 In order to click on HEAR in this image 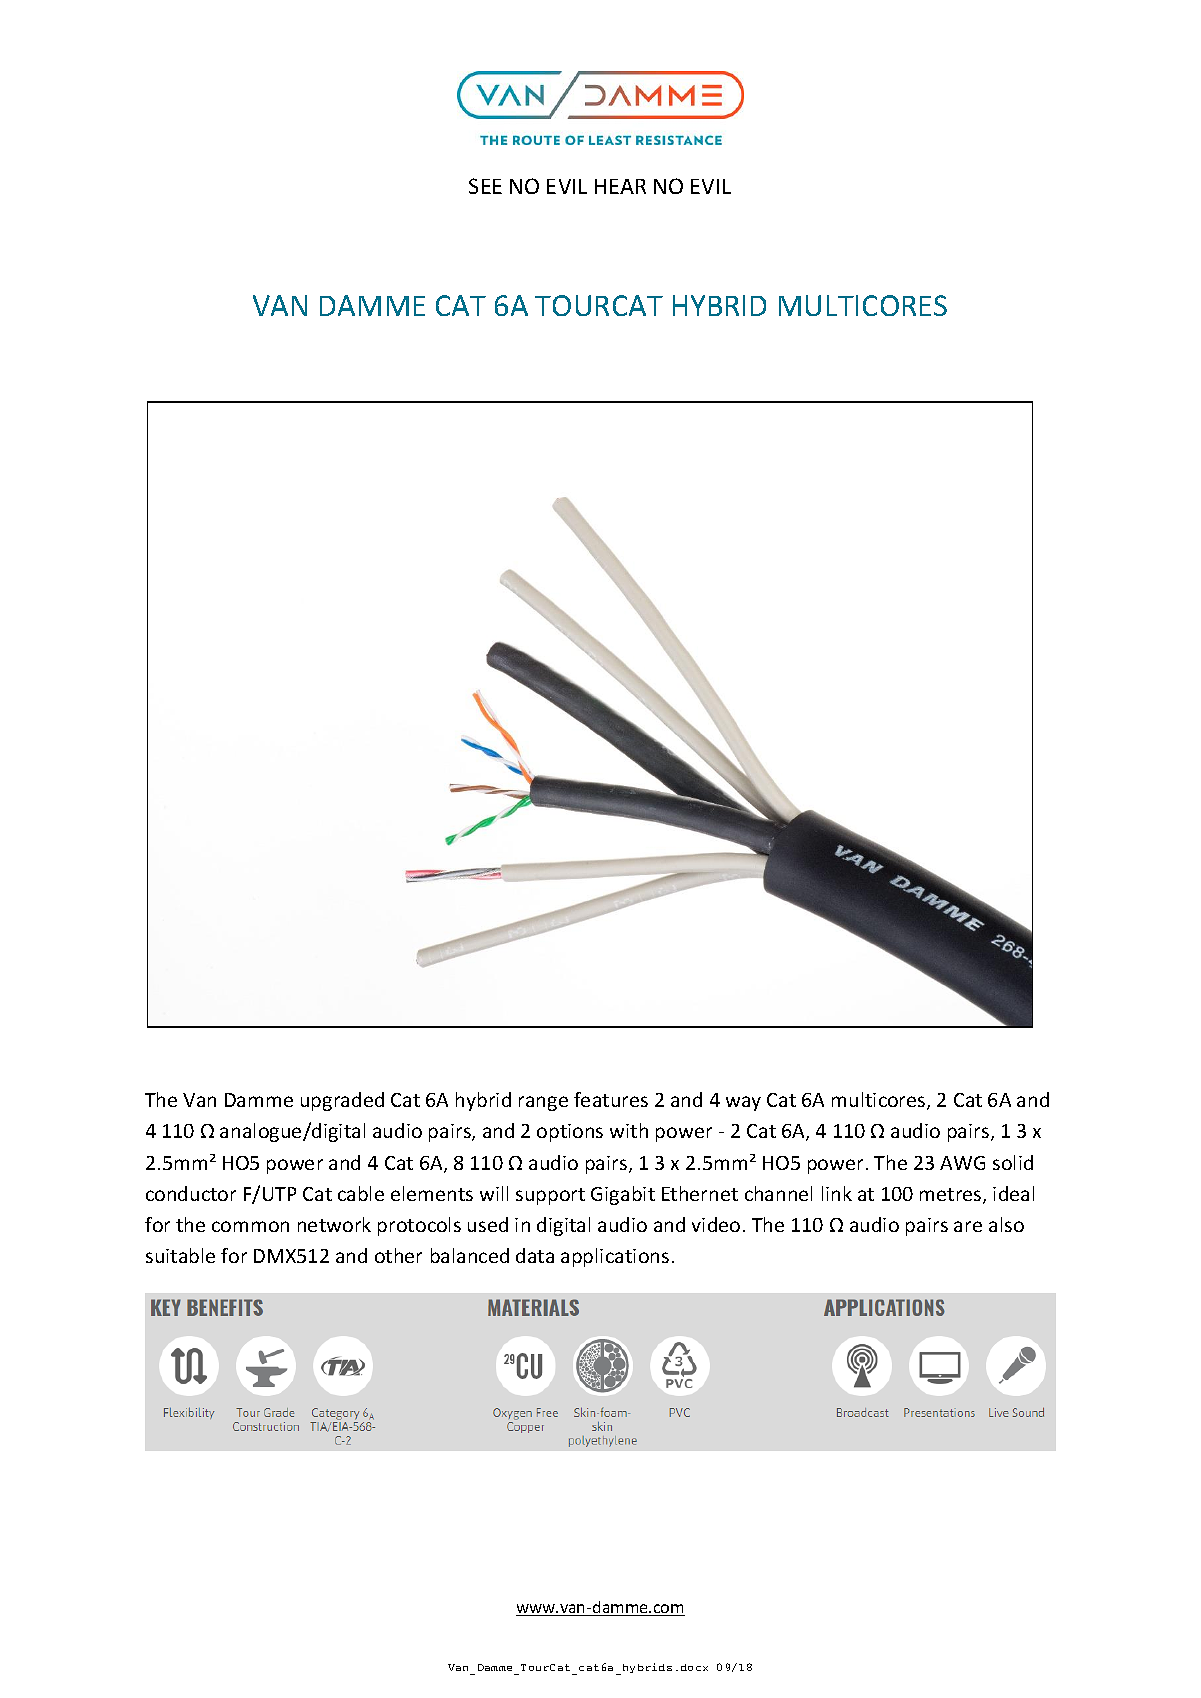, I will do `click(620, 186)`.
